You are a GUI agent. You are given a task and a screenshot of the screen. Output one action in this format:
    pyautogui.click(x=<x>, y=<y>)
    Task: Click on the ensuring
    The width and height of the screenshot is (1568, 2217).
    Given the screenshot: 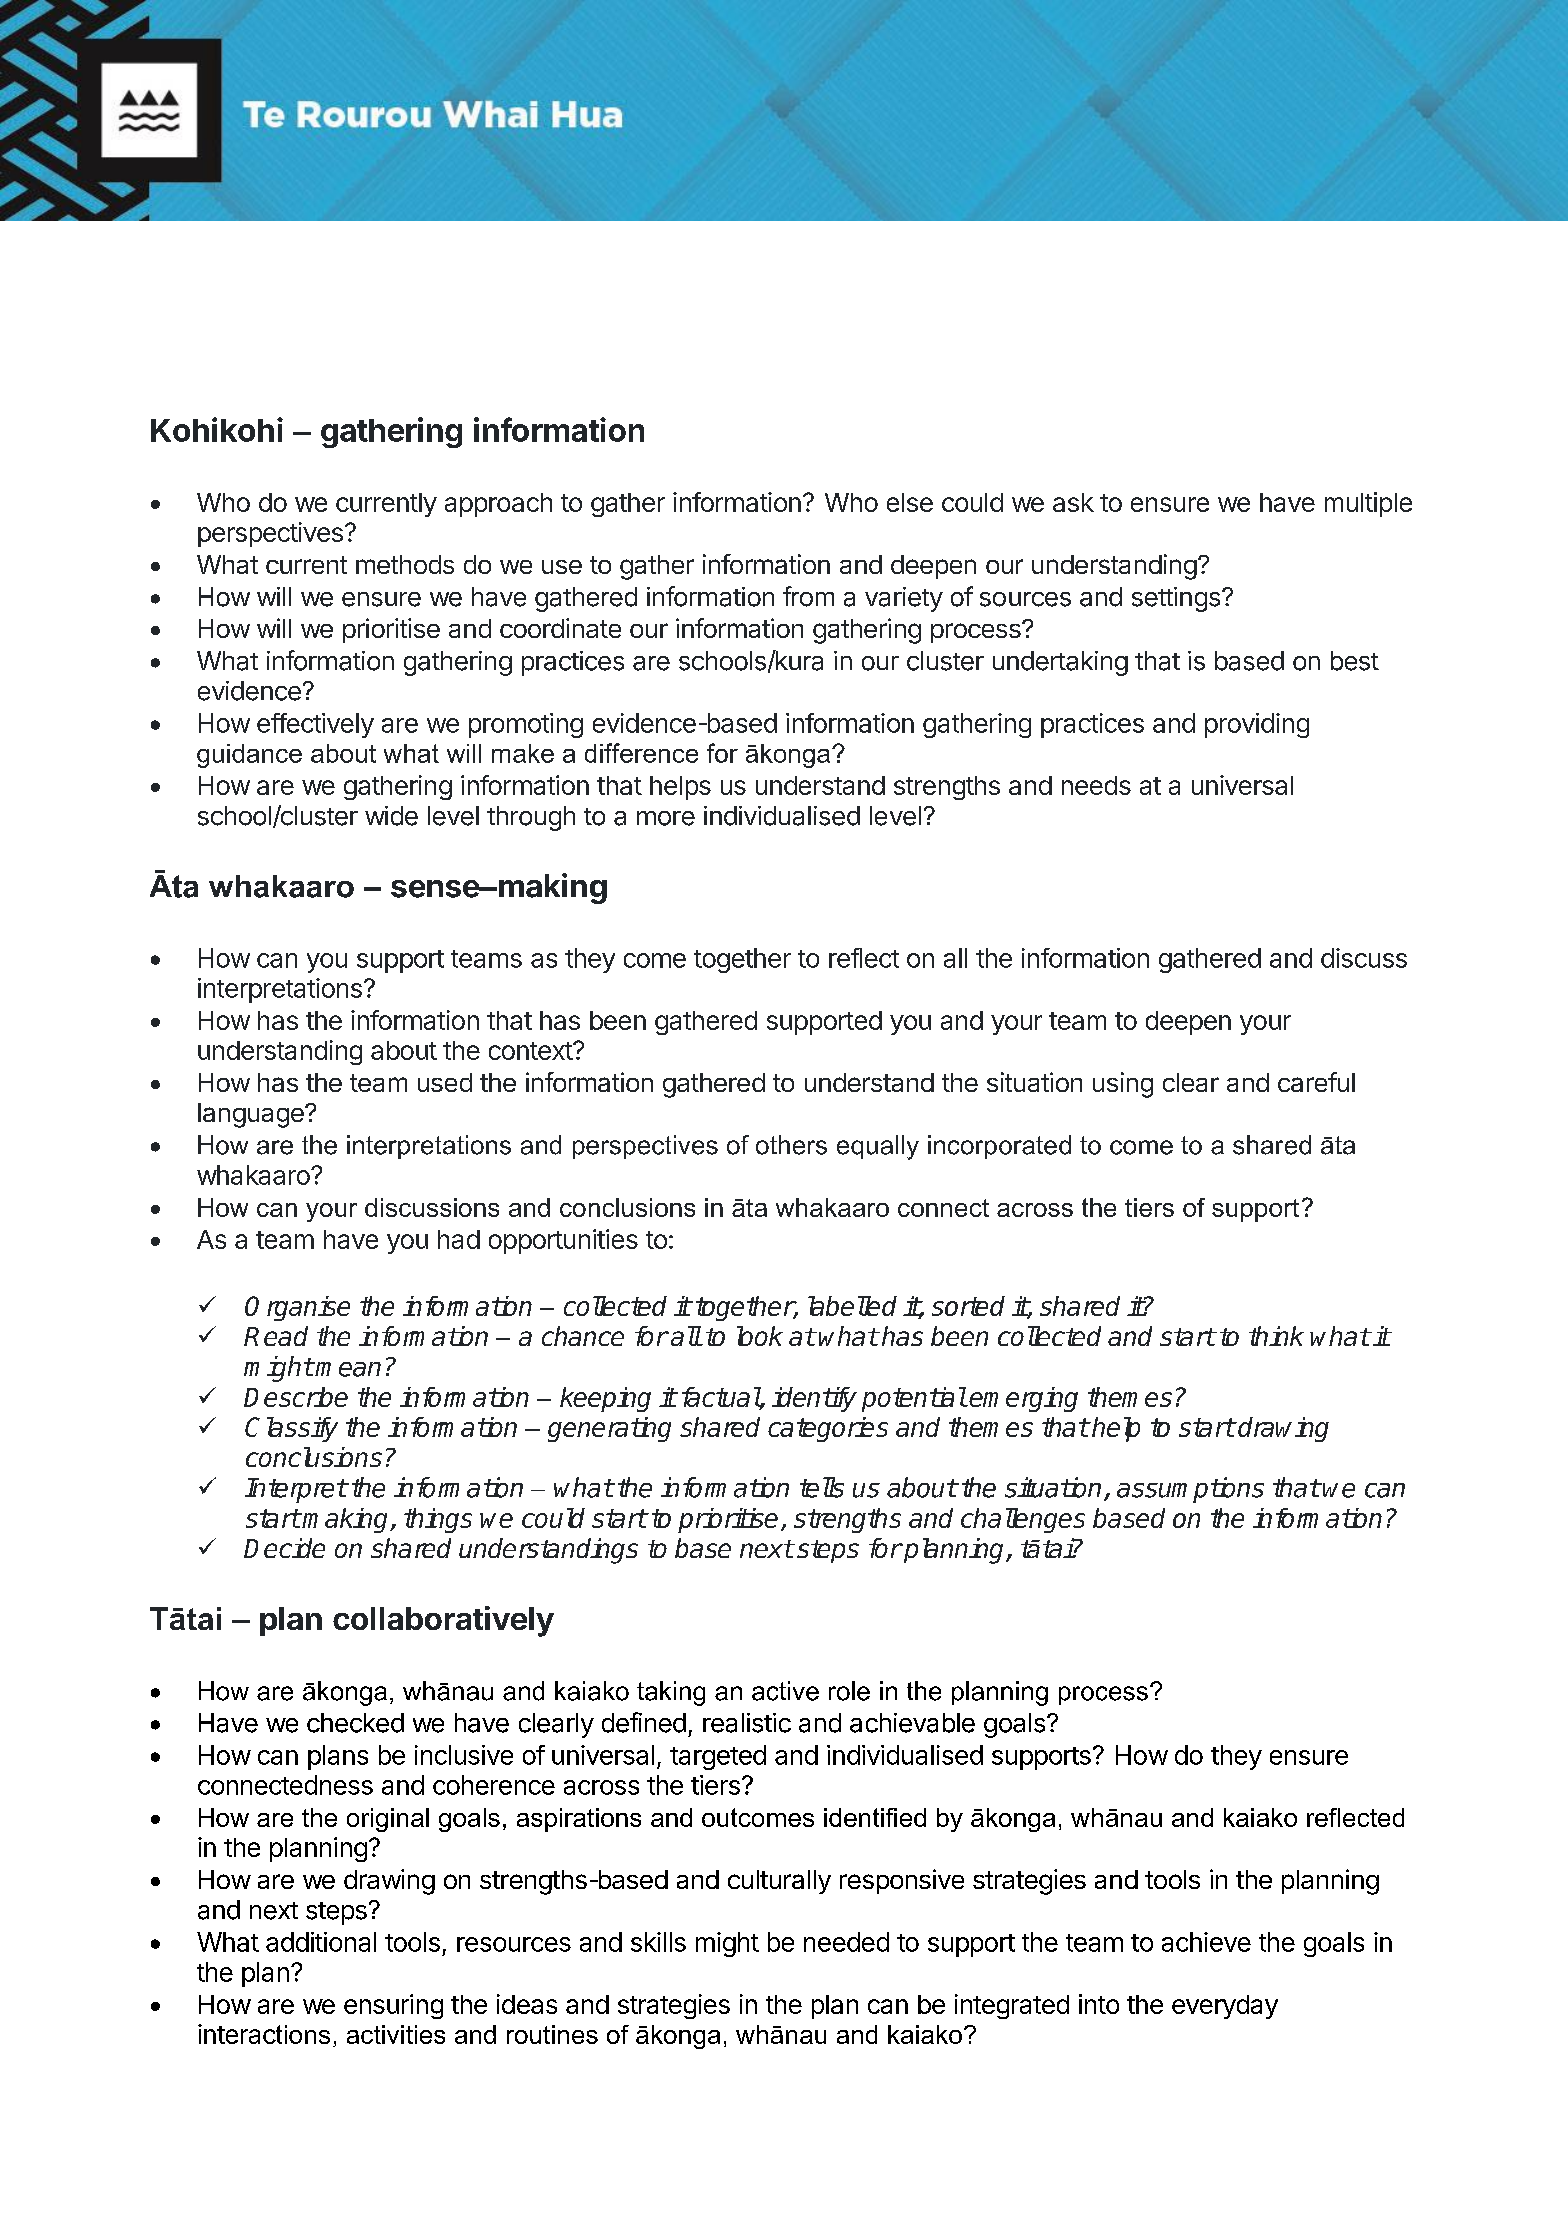 What is the action you would take?
    pyautogui.click(x=393, y=2006)
